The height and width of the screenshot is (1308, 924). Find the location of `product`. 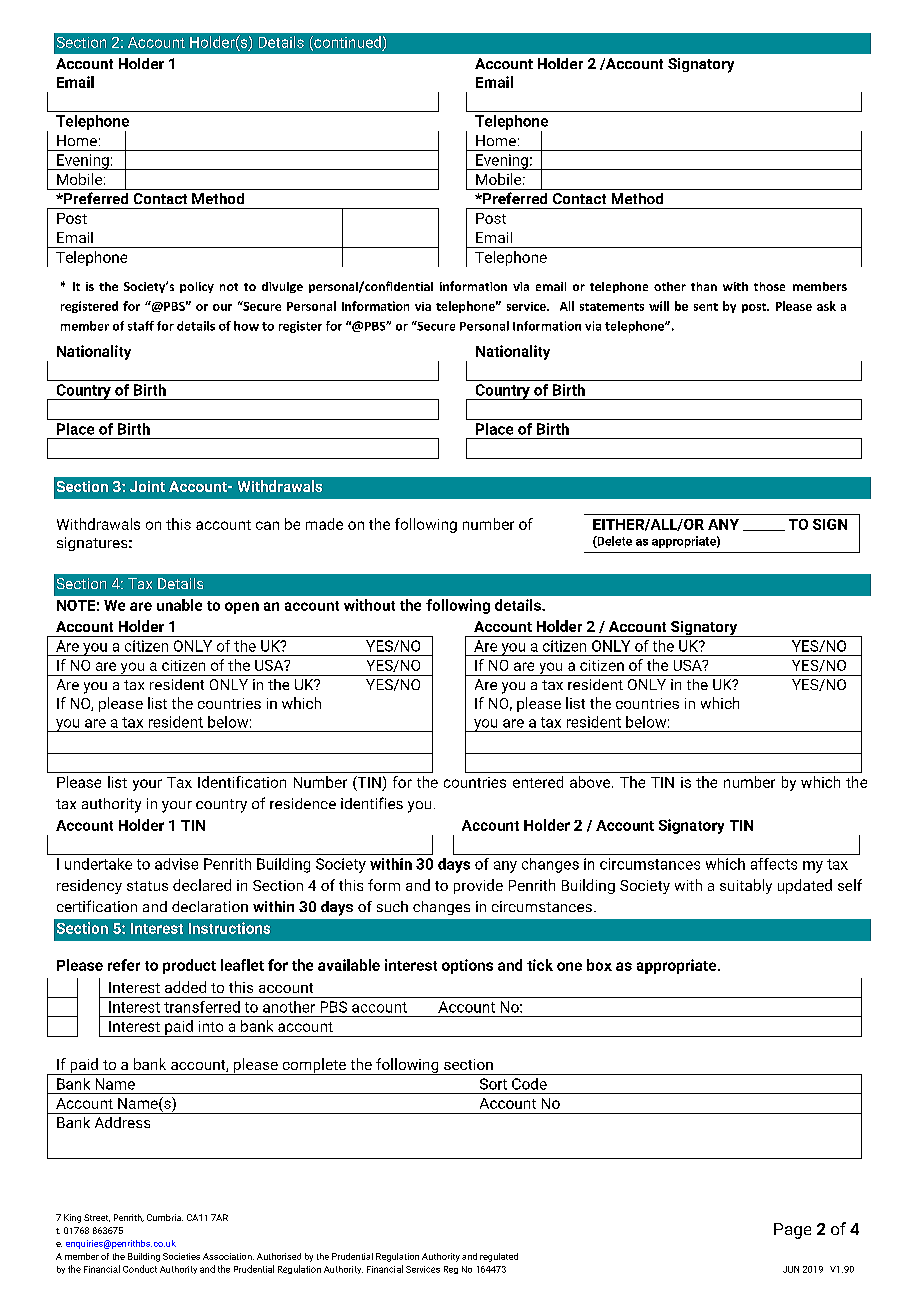

product is located at coordinates (189, 966).
